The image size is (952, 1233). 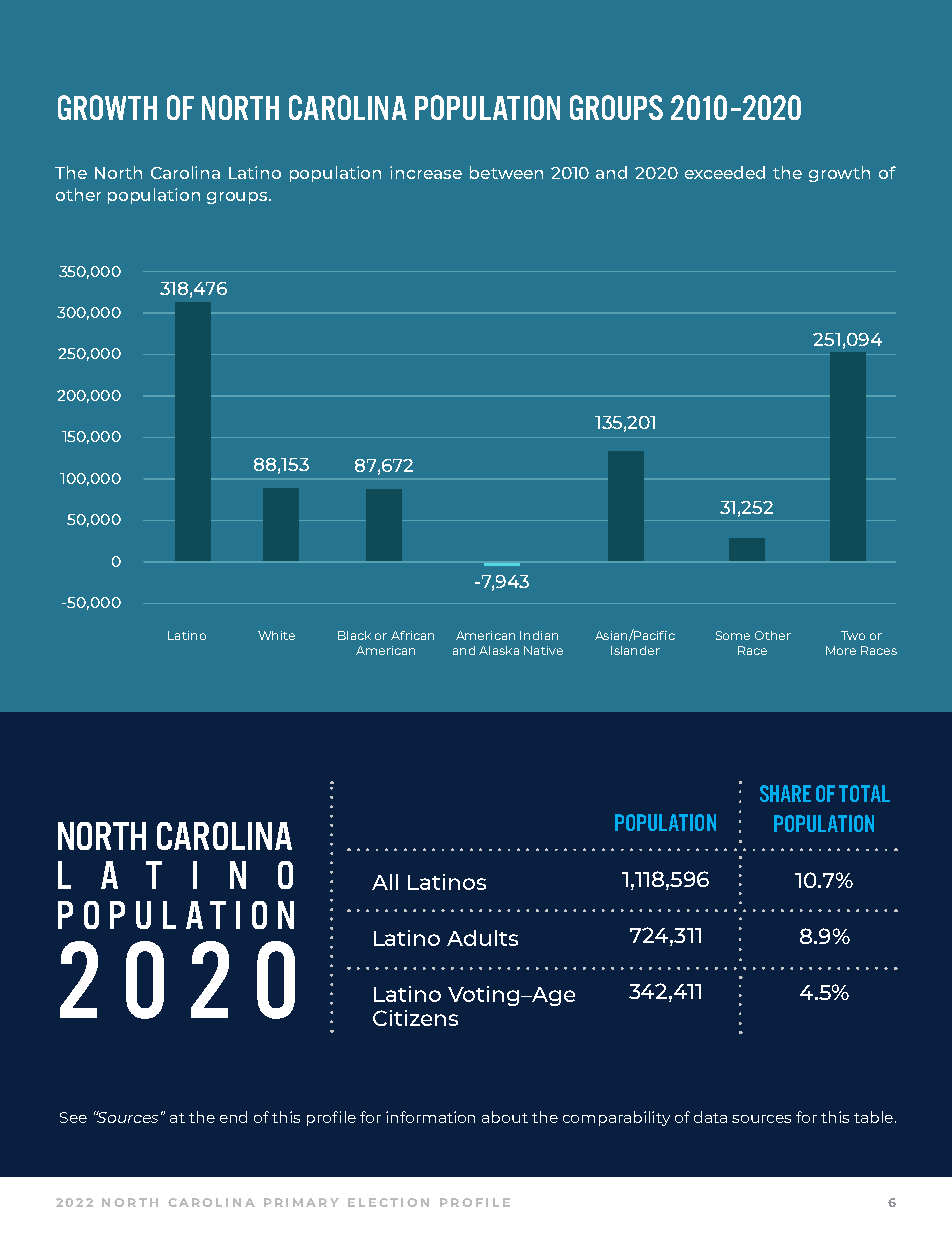 What do you see at coordinates (785, 793) in the document?
I see `SHARE` at bounding box center [785, 793].
